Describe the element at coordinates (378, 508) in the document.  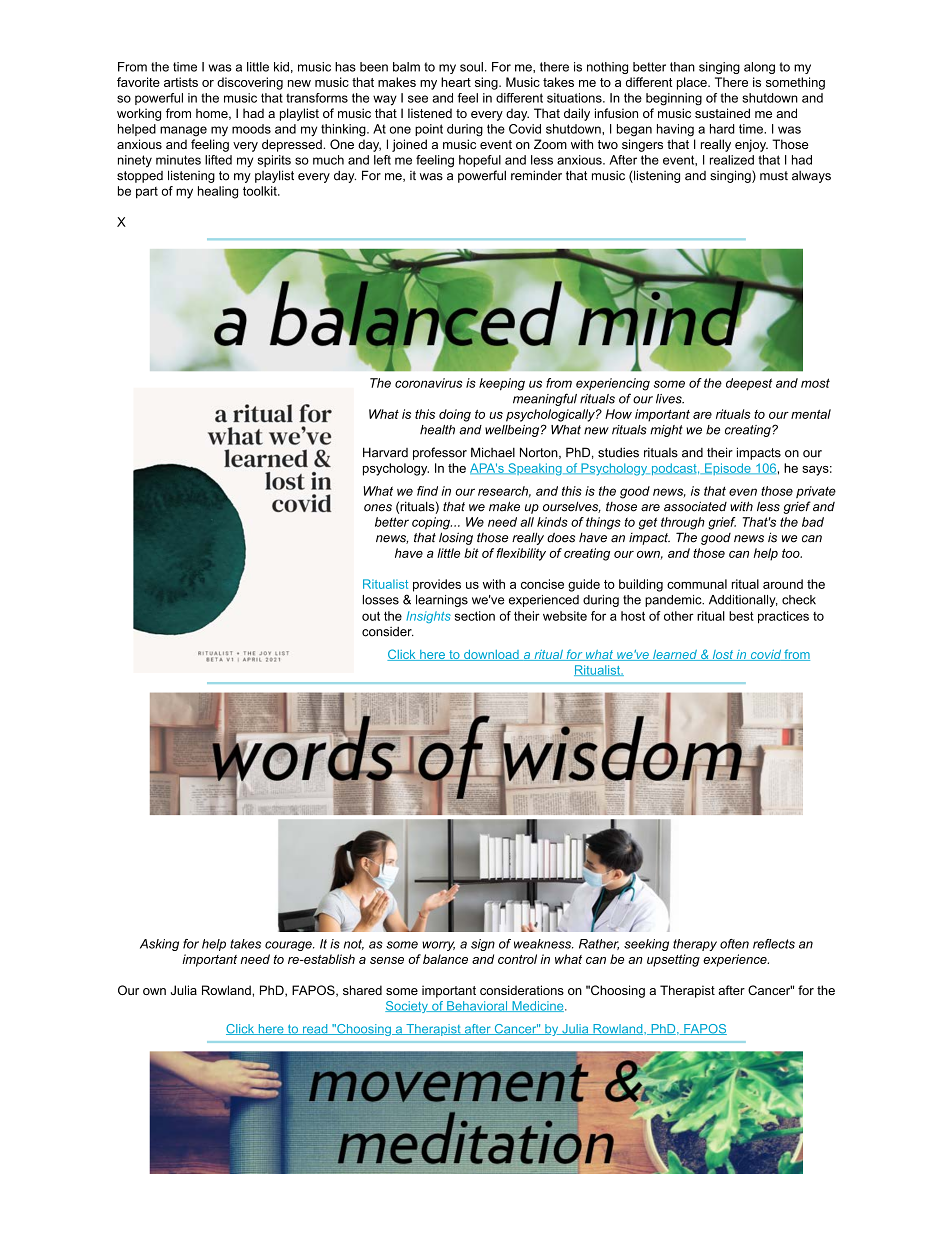
I see `ones` at that location.
